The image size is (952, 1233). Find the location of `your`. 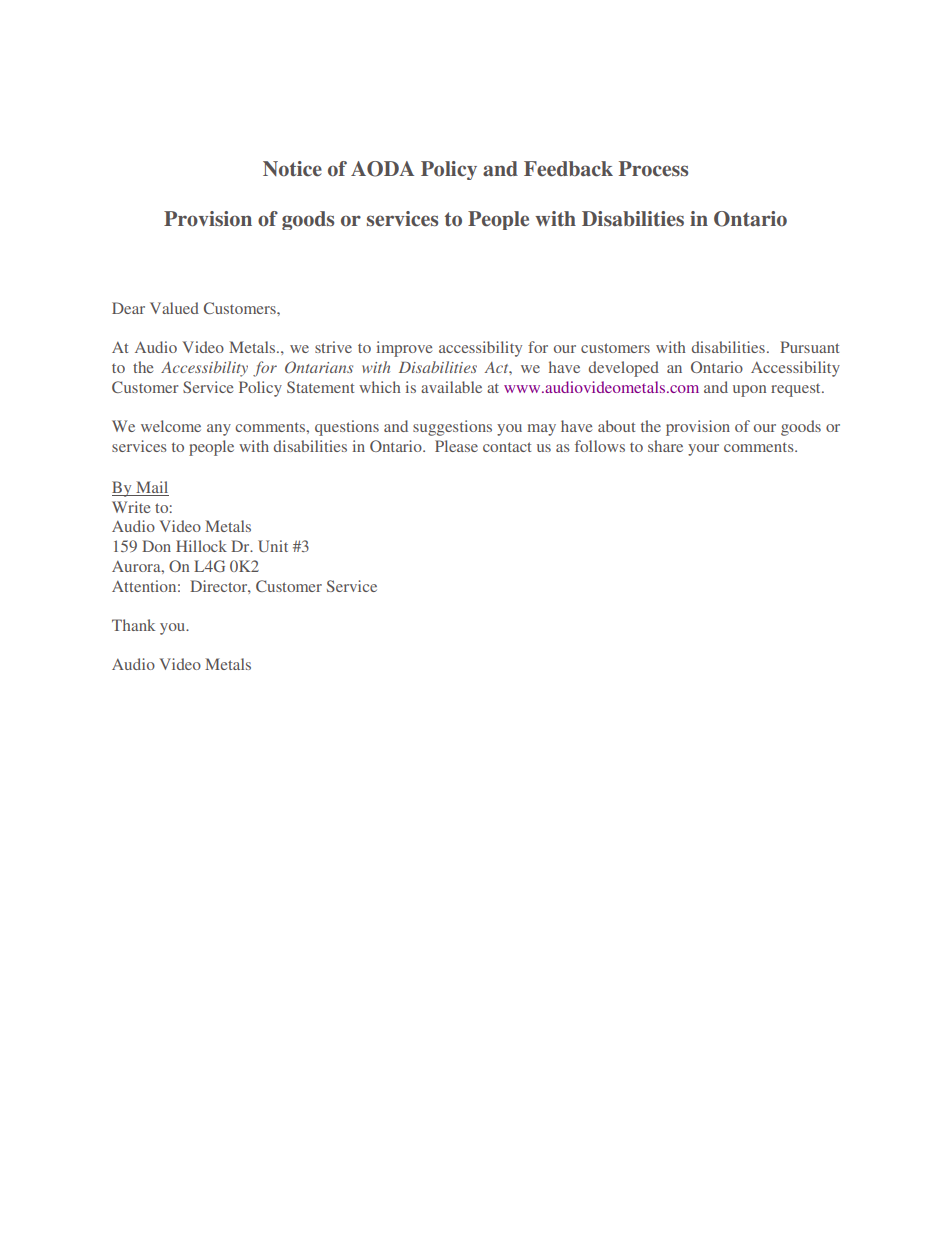

your is located at coordinates (703, 450).
